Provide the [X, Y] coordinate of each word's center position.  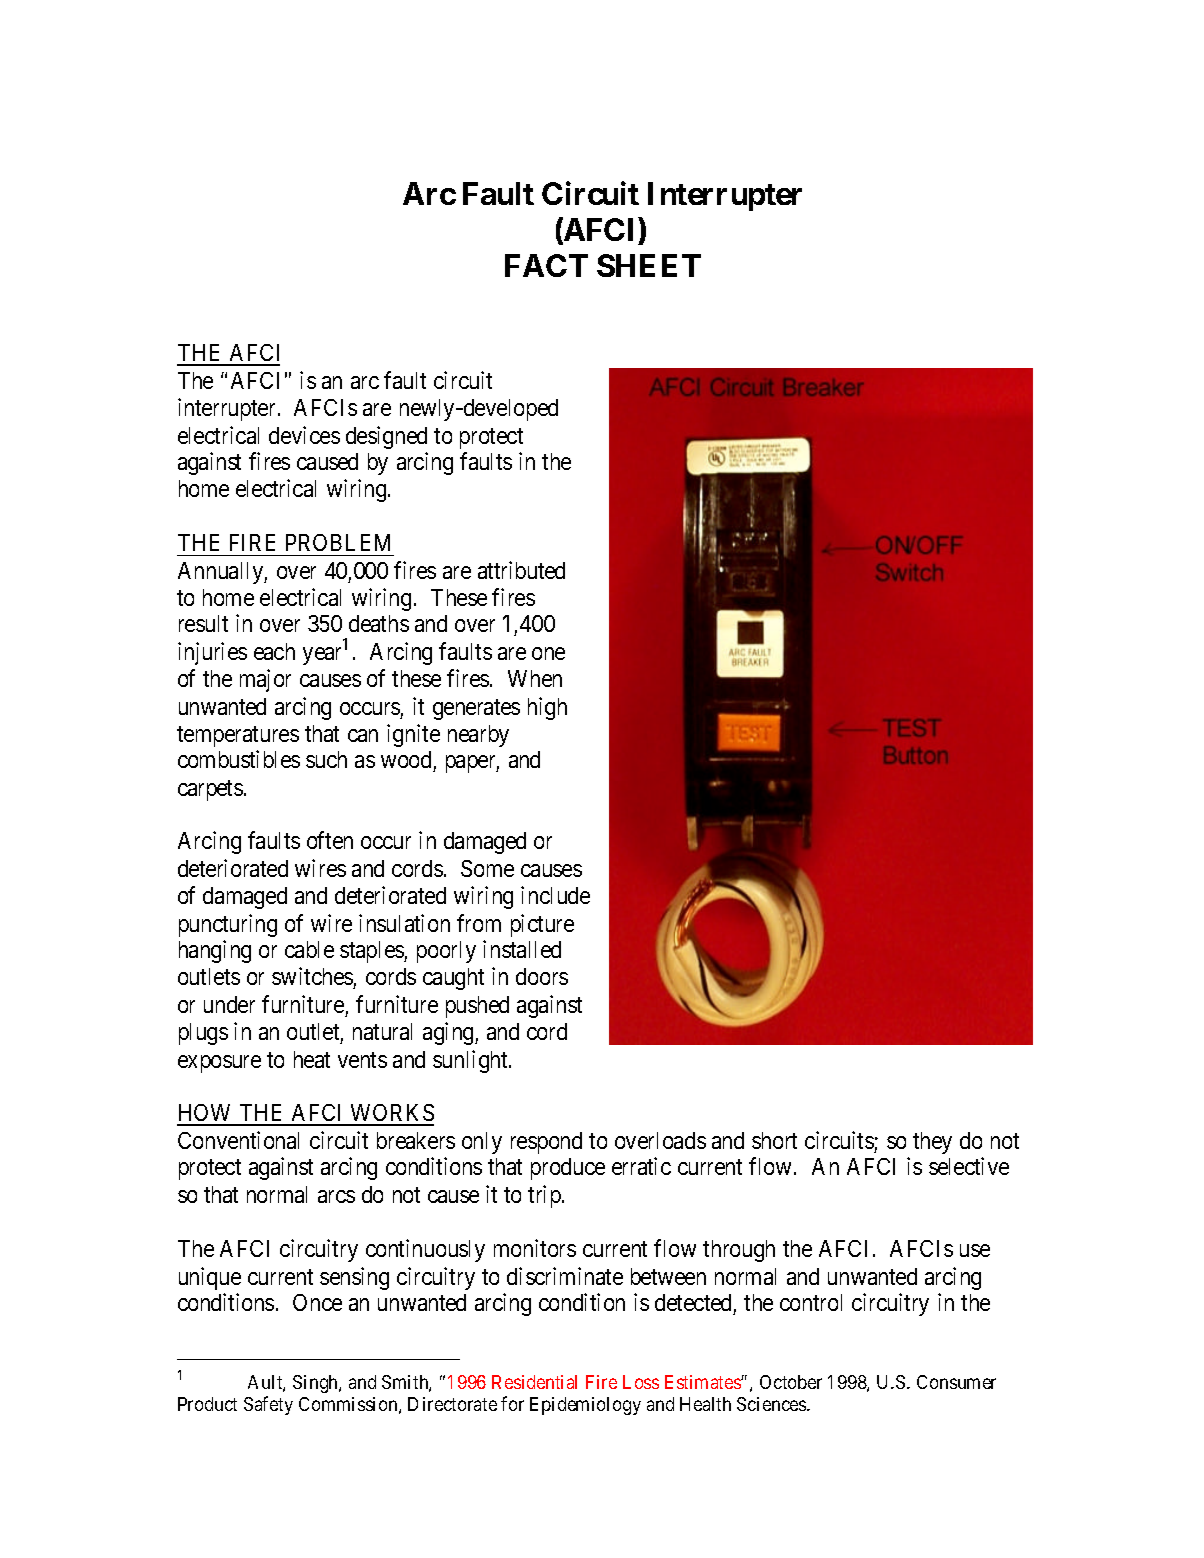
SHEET [649, 265]
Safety [268, 1405]
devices [304, 435]
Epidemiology [585, 1406]
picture [542, 925]
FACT [546, 265]
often [330, 840]
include [555, 895]
